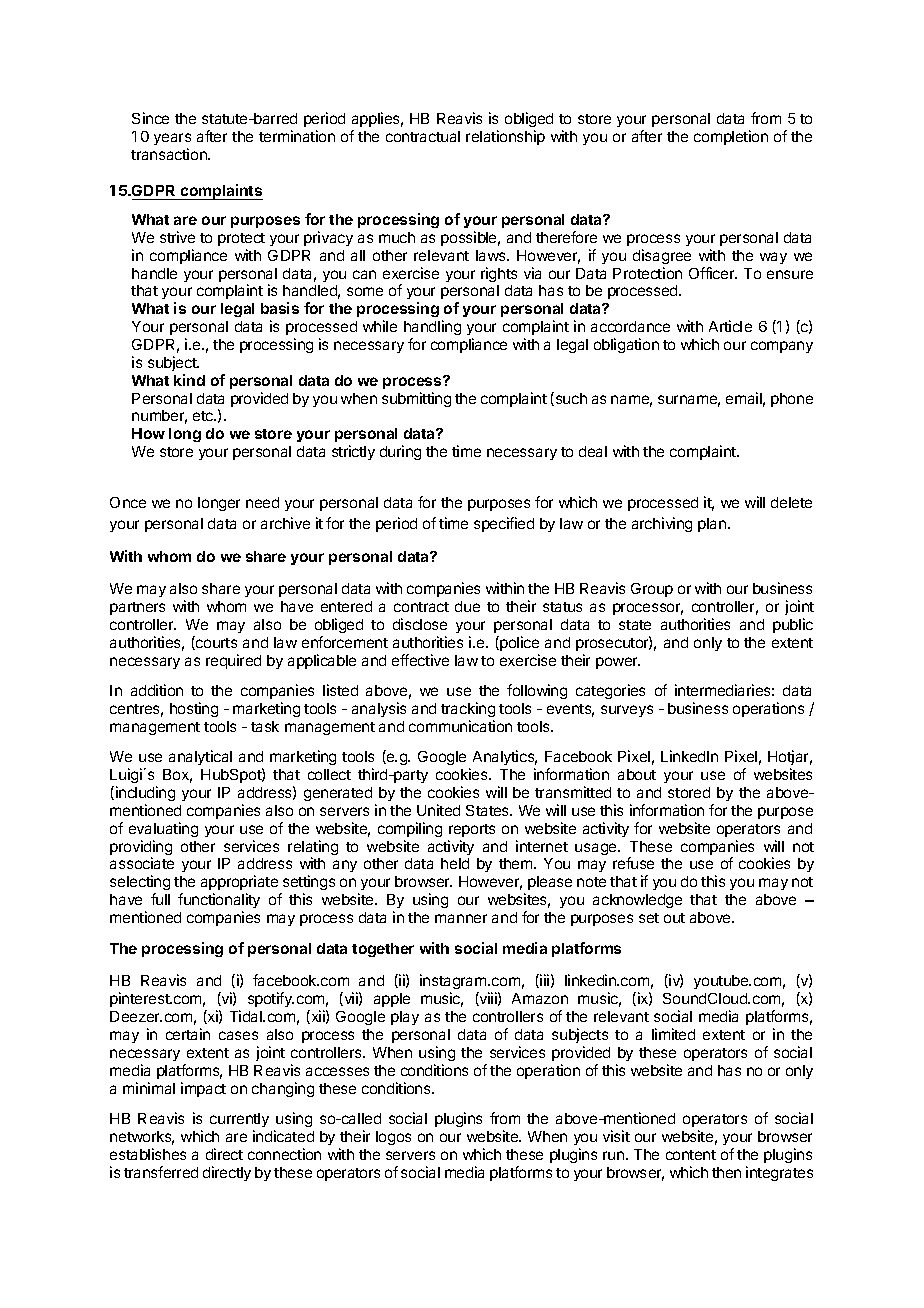 The width and height of the screenshot is (924, 1308). Describe the element at coordinates (163, 829) in the screenshot. I see `evaluating` at that location.
